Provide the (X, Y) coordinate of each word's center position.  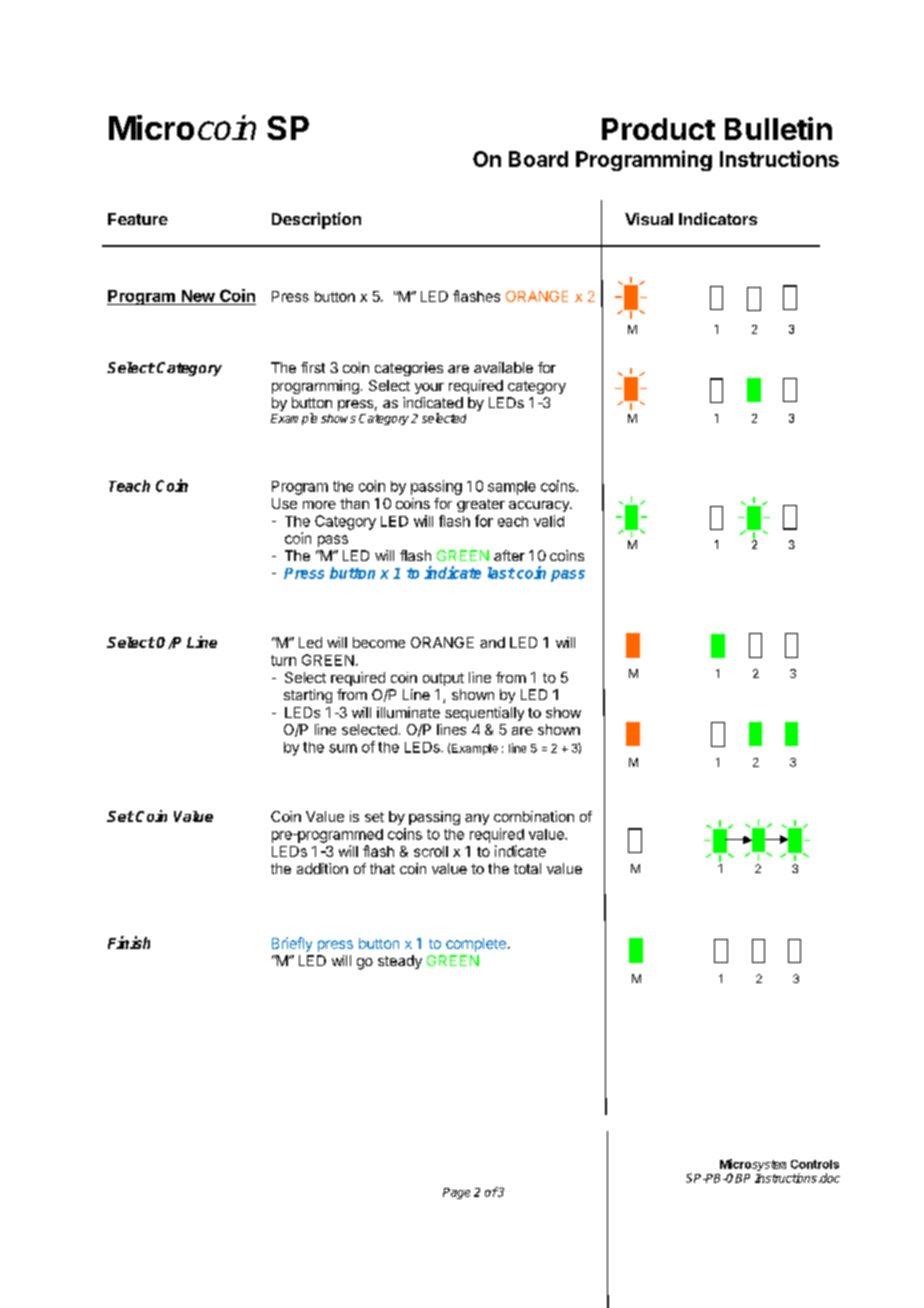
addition (322, 868)
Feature (138, 219)
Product (658, 129)
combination (534, 816)
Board (538, 159)
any (477, 819)
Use (284, 503)
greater (481, 505)
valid (549, 521)
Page (456, 1193)
